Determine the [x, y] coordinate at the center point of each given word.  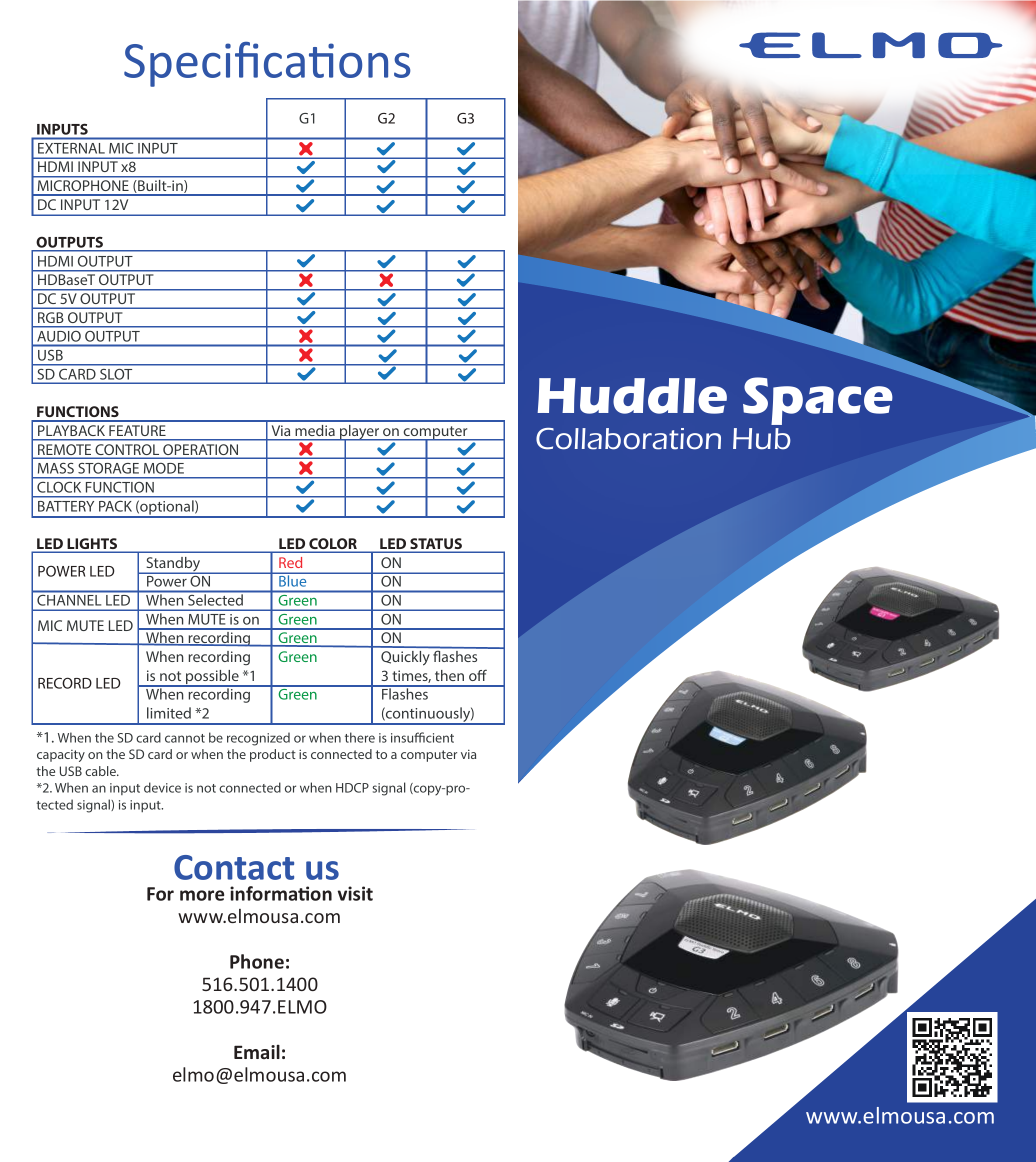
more [202, 895]
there [360, 737]
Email [257, 1052]
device [162, 787]
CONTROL [127, 449]
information [281, 893]
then [449, 675]
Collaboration [628, 439]
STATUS [436, 545]
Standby [173, 565]
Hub [762, 439]
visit [355, 893]
